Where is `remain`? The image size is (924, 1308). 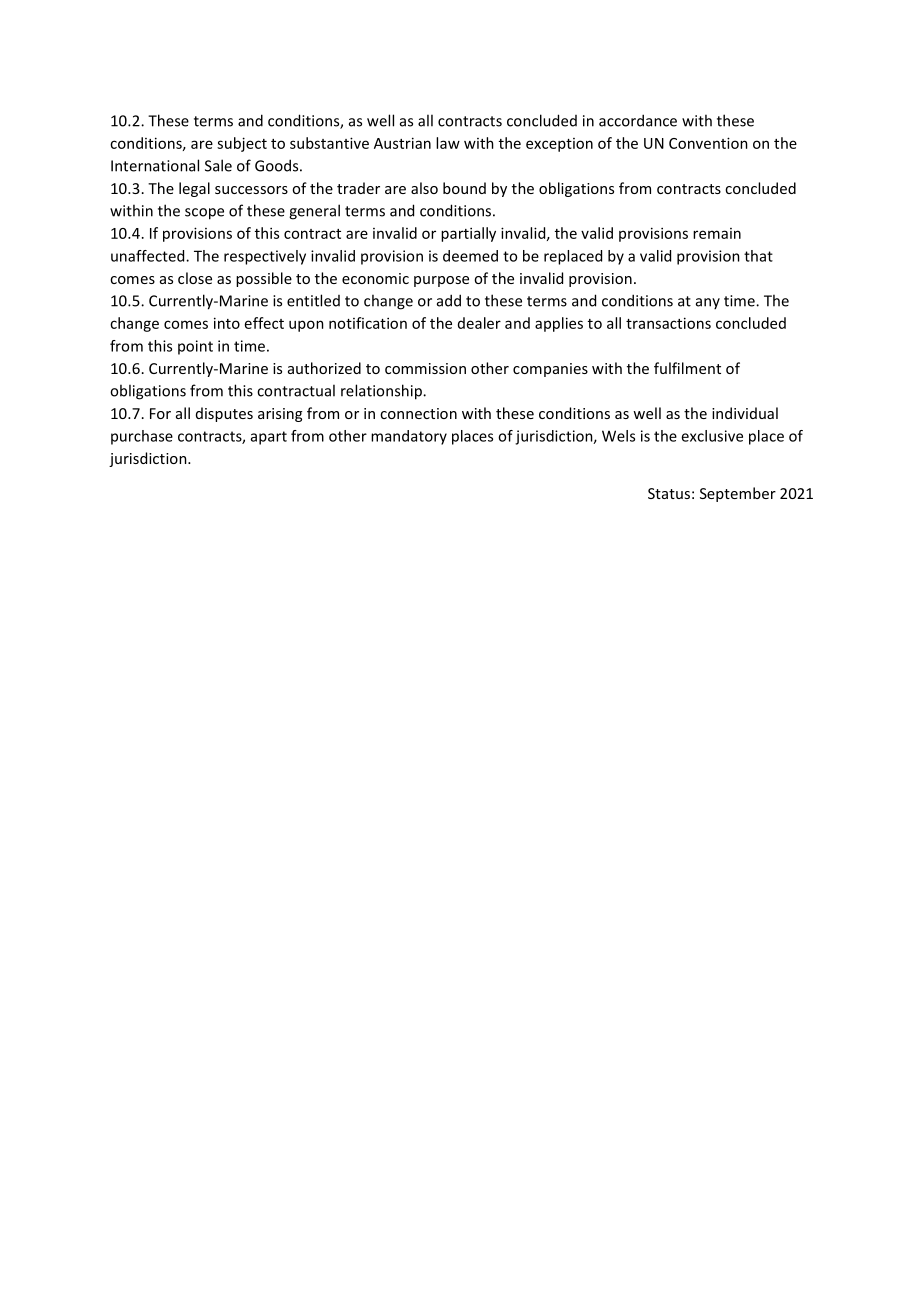
remain is located at coordinates (717, 233).
